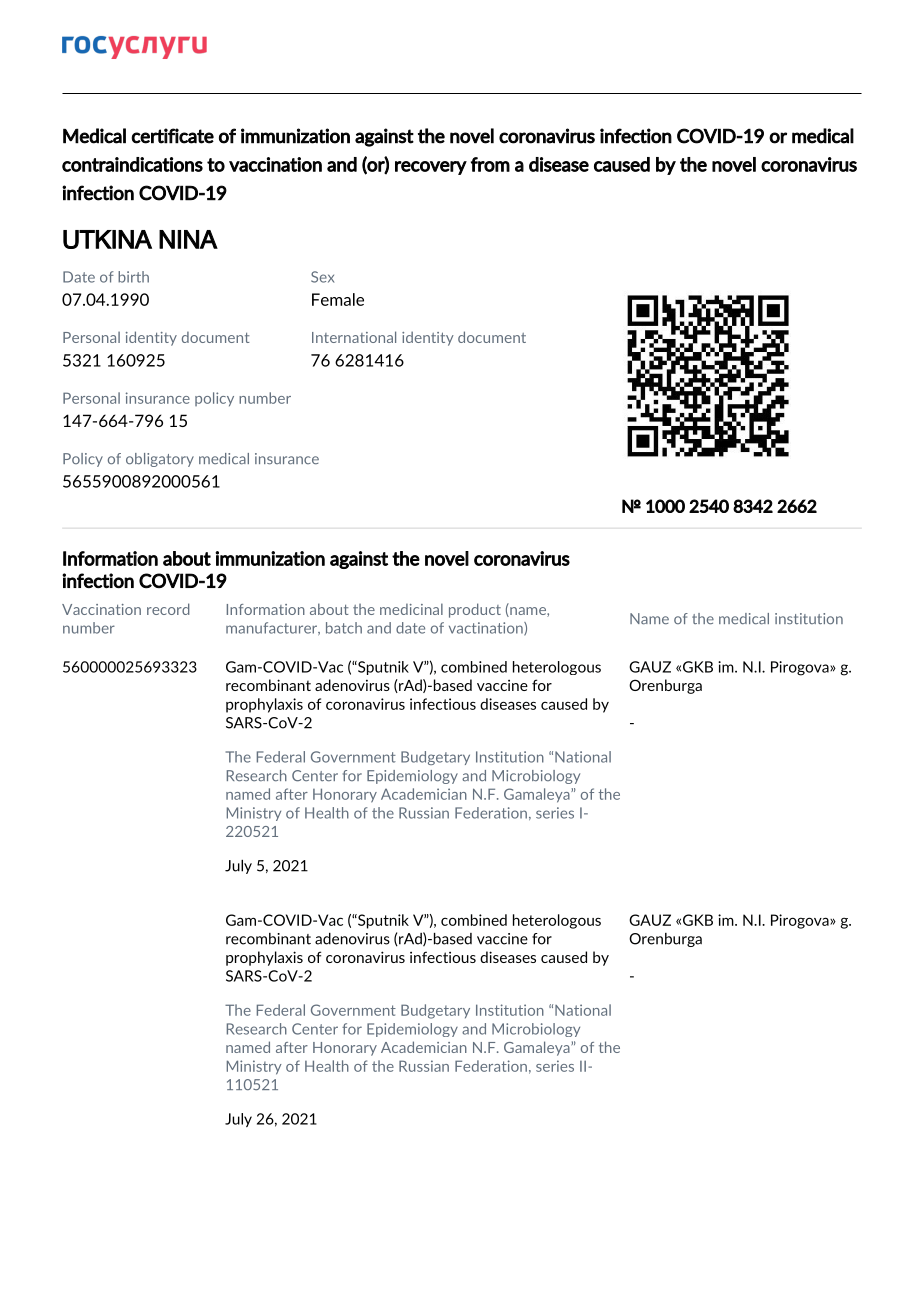 This page has height=1308, width=924. What do you see at coordinates (344, 628) in the page?
I see `batch` at bounding box center [344, 628].
